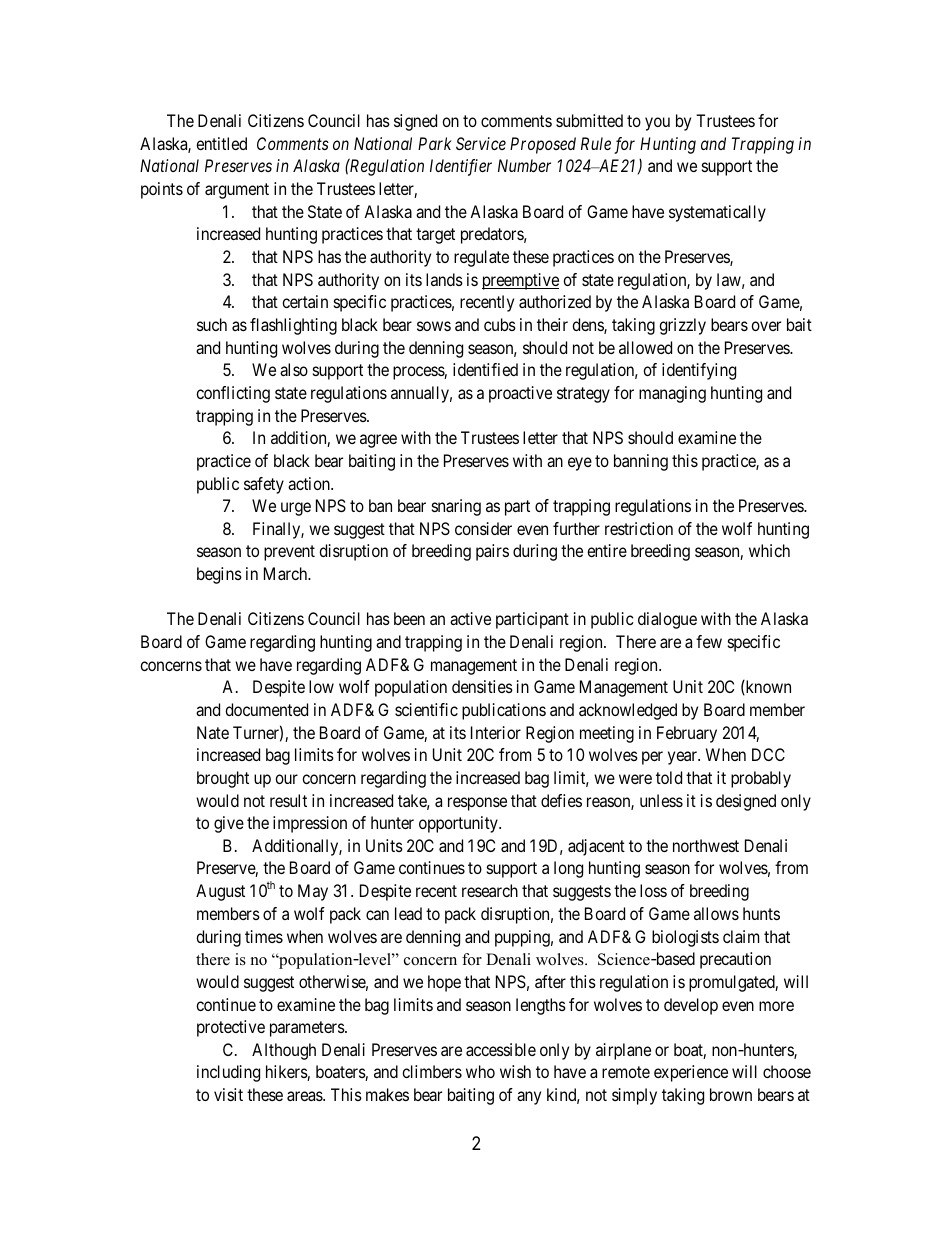 This page has height=1233, width=952. What do you see at coordinates (481, 143) in the page?
I see `Service` at bounding box center [481, 143].
